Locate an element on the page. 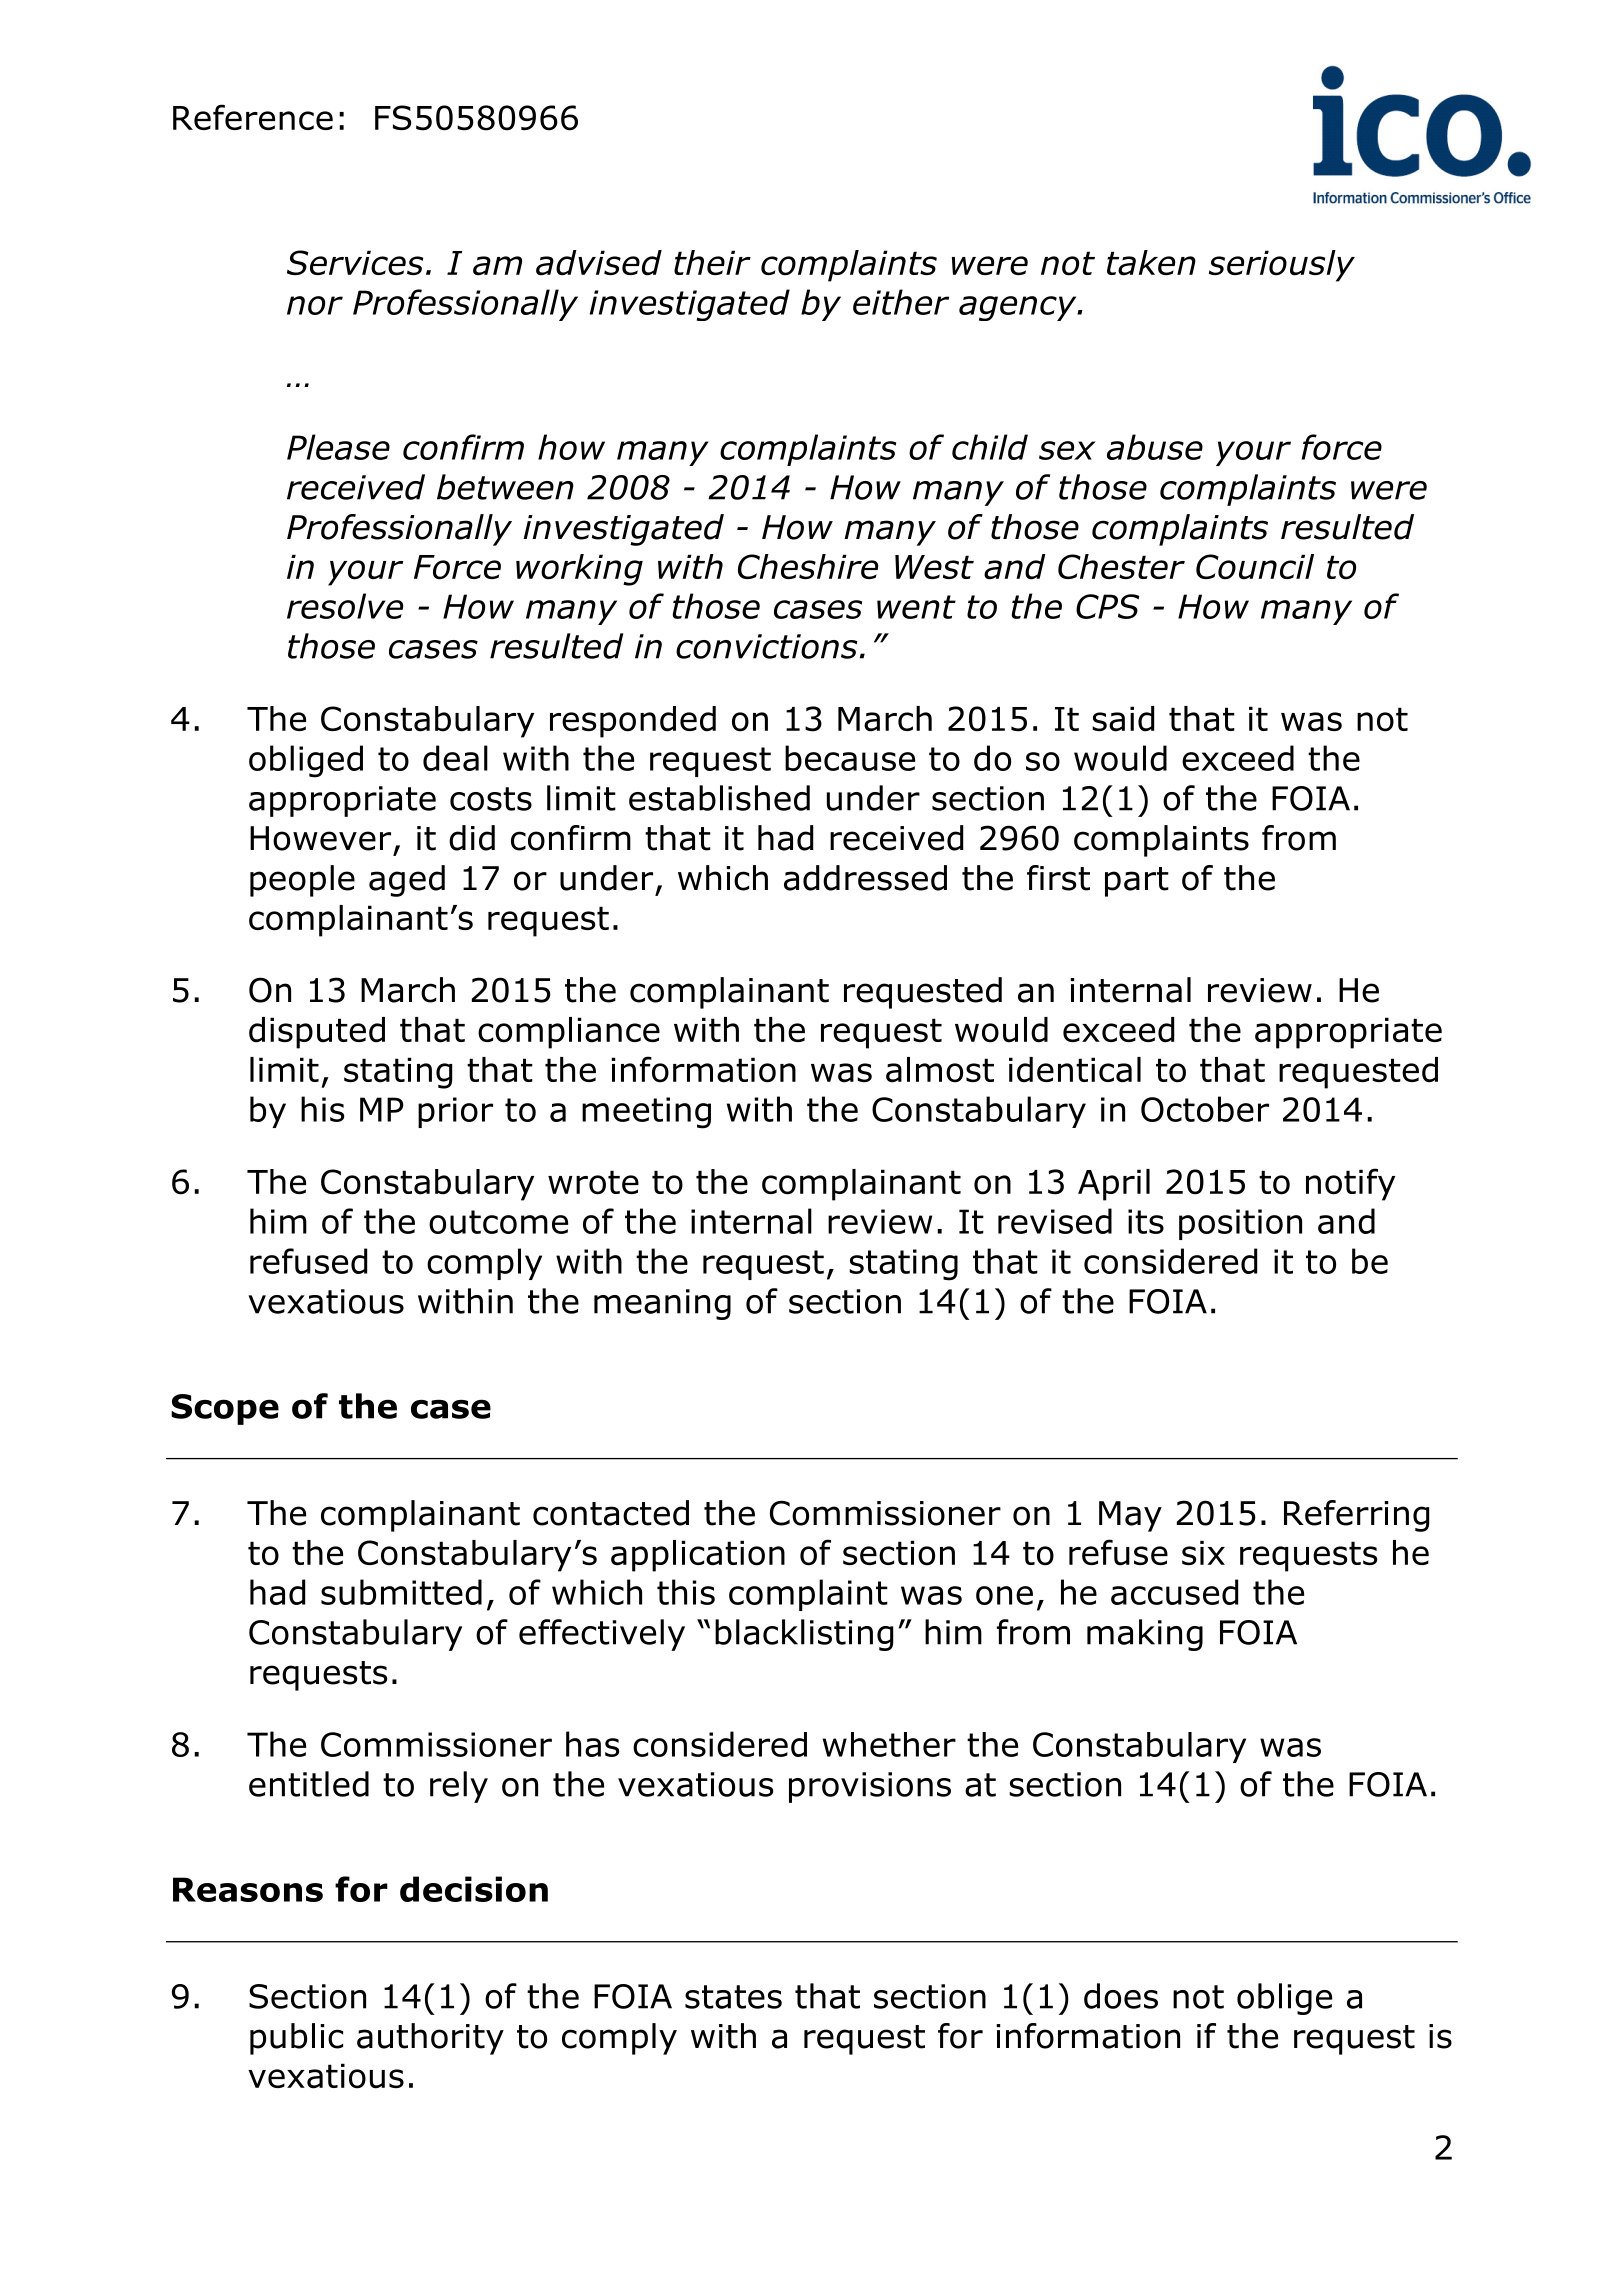  almost is located at coordinates (940, 1070).
